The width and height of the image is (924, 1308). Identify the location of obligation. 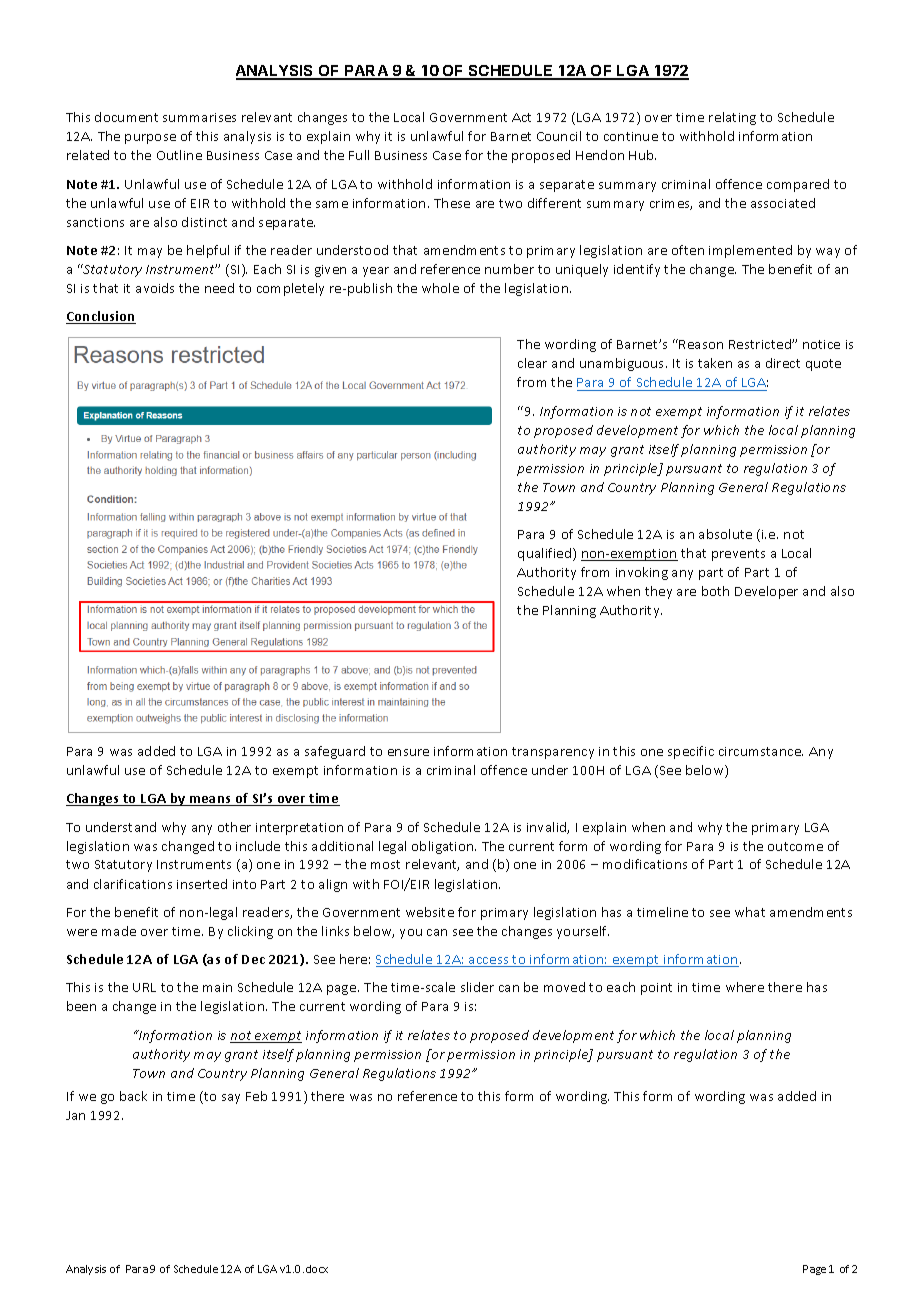
(444, 847).
